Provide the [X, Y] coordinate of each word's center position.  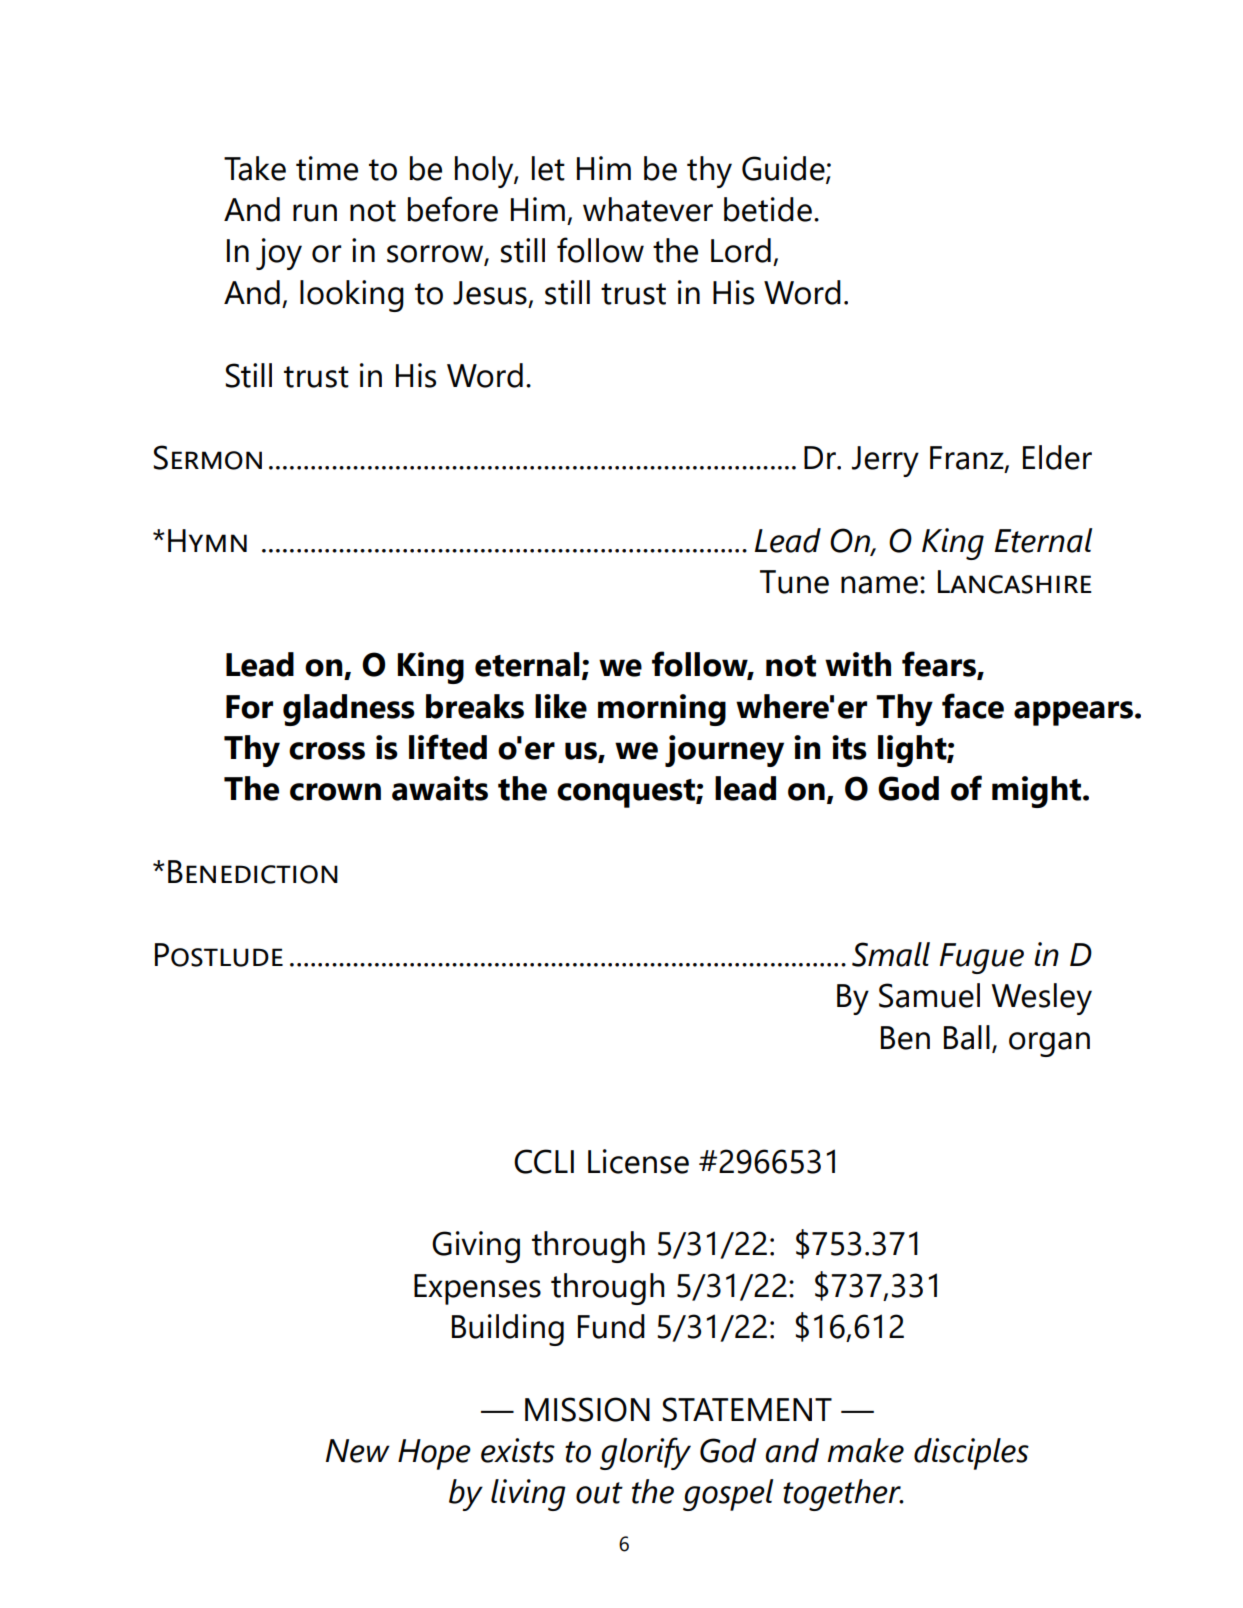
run [315, 213]
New [358, 1451]
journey [724, 751]
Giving [476, 1247]
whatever [648, 209]
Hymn [207, 540]
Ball [967, 1037]
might [1038, 792]
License [638, 1161]
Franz [968, 459]
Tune [794, 582]
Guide [784, 169]
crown [335, 792]
